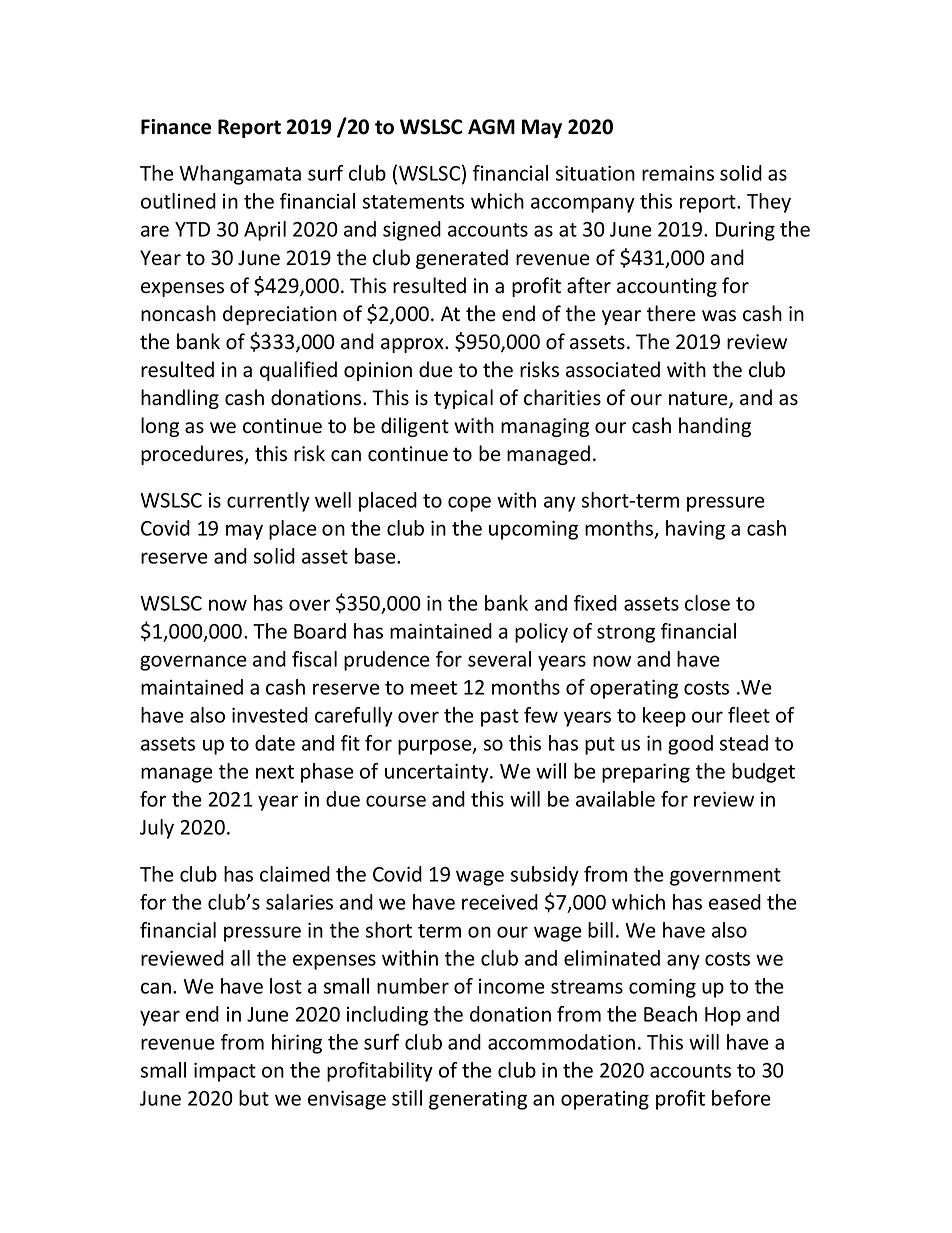  I want to click on Board, so click(320, 631).
